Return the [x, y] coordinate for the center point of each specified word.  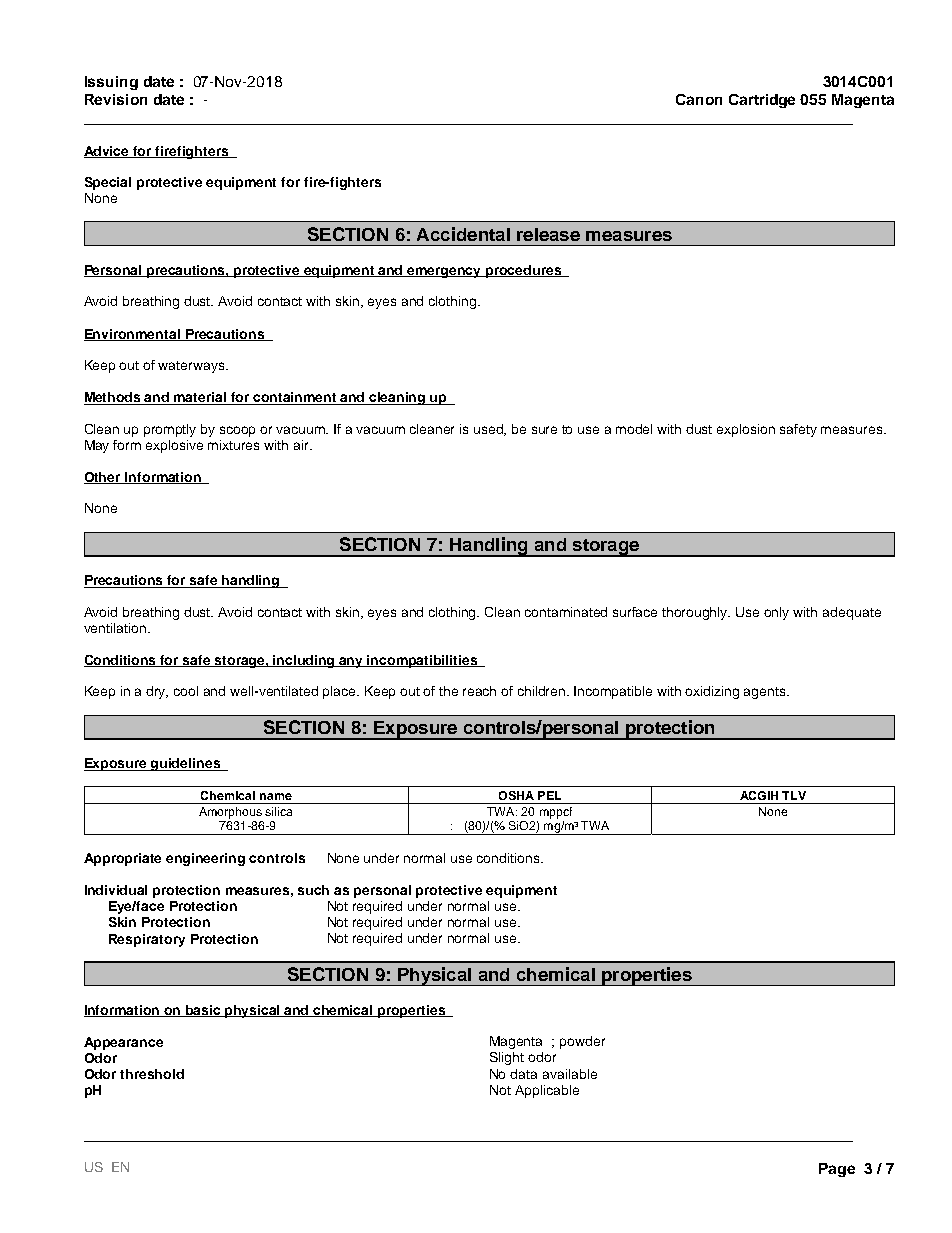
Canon [699, 99]
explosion [746, 430]
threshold [152, 1074]
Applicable [547, 1091]
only [776, 613]
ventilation [115, 628]
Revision [116, 99]
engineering [205, 859]
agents [766, 693]
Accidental [463, 234]
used [490, 430]
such [313, 890]
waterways [192, 367]
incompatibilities [423, 661]
